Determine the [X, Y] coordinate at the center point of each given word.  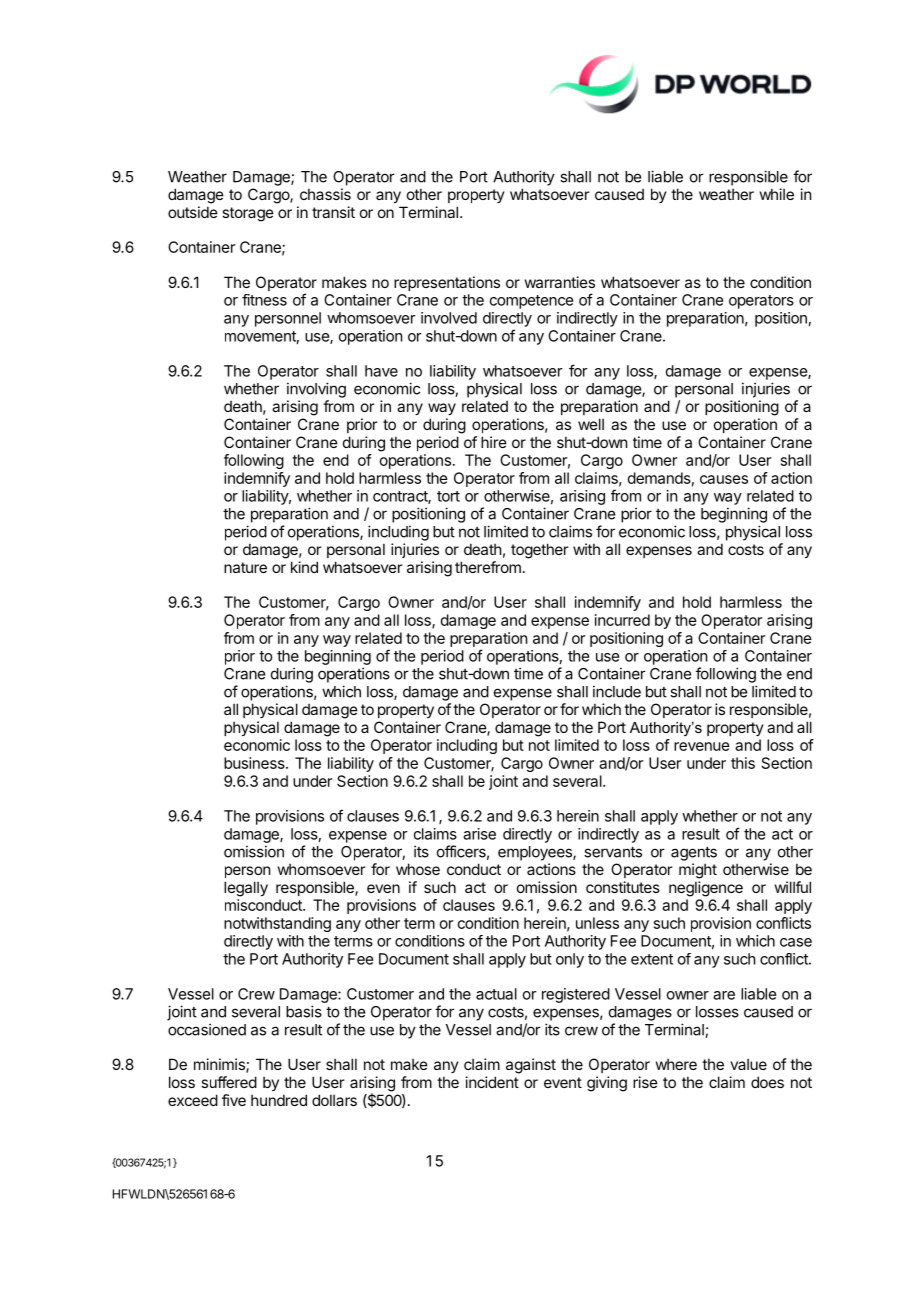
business [255, 763]
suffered [229, 1082]
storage [248, 214]
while [777, 194]
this [743, 763]
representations [447, 283]
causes [724, 479]
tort [448, 496]
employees [536, 853]
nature [245, 567]
